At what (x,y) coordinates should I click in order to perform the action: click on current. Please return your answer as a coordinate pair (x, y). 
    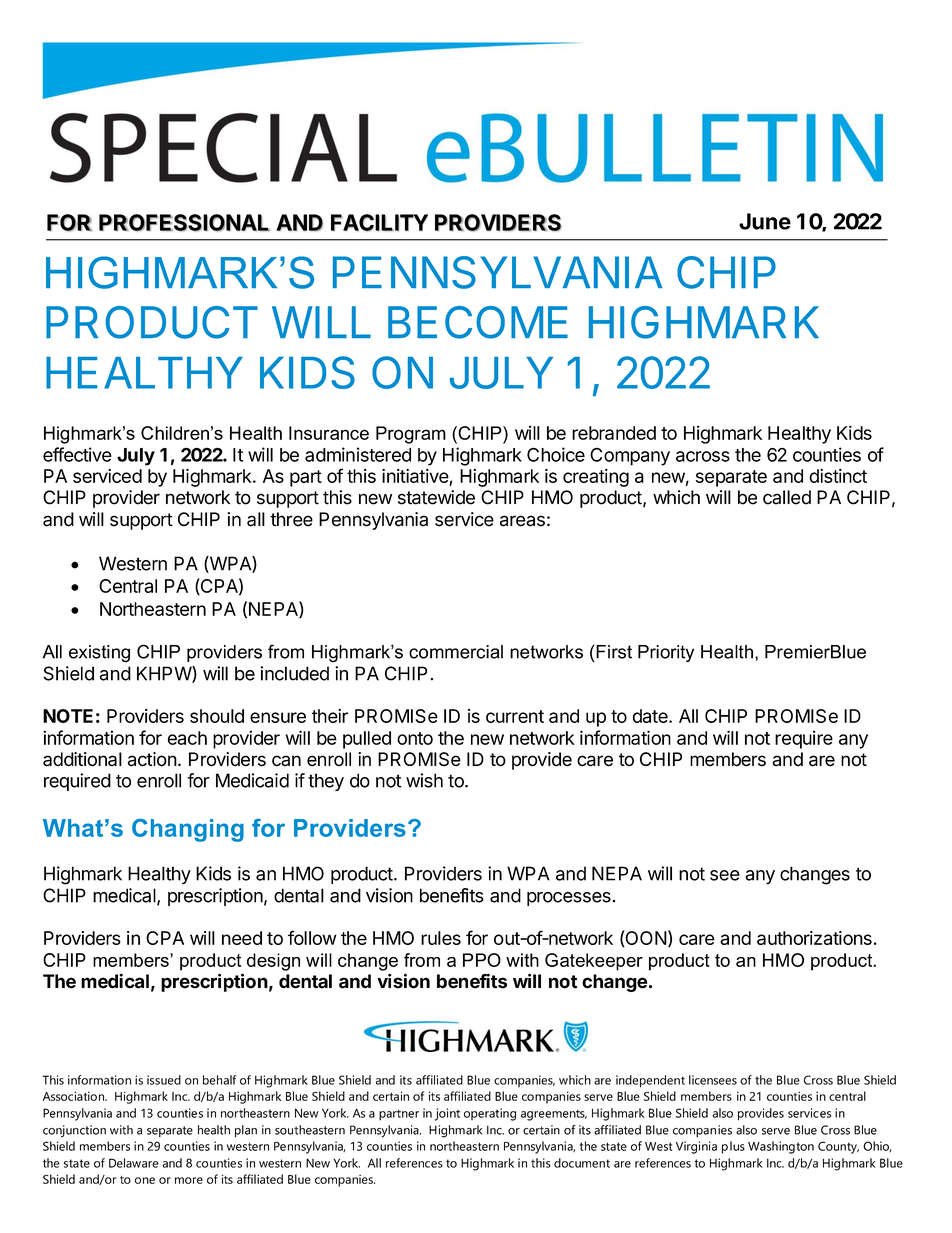
    Looking at the image, I should click on (515, 716).
